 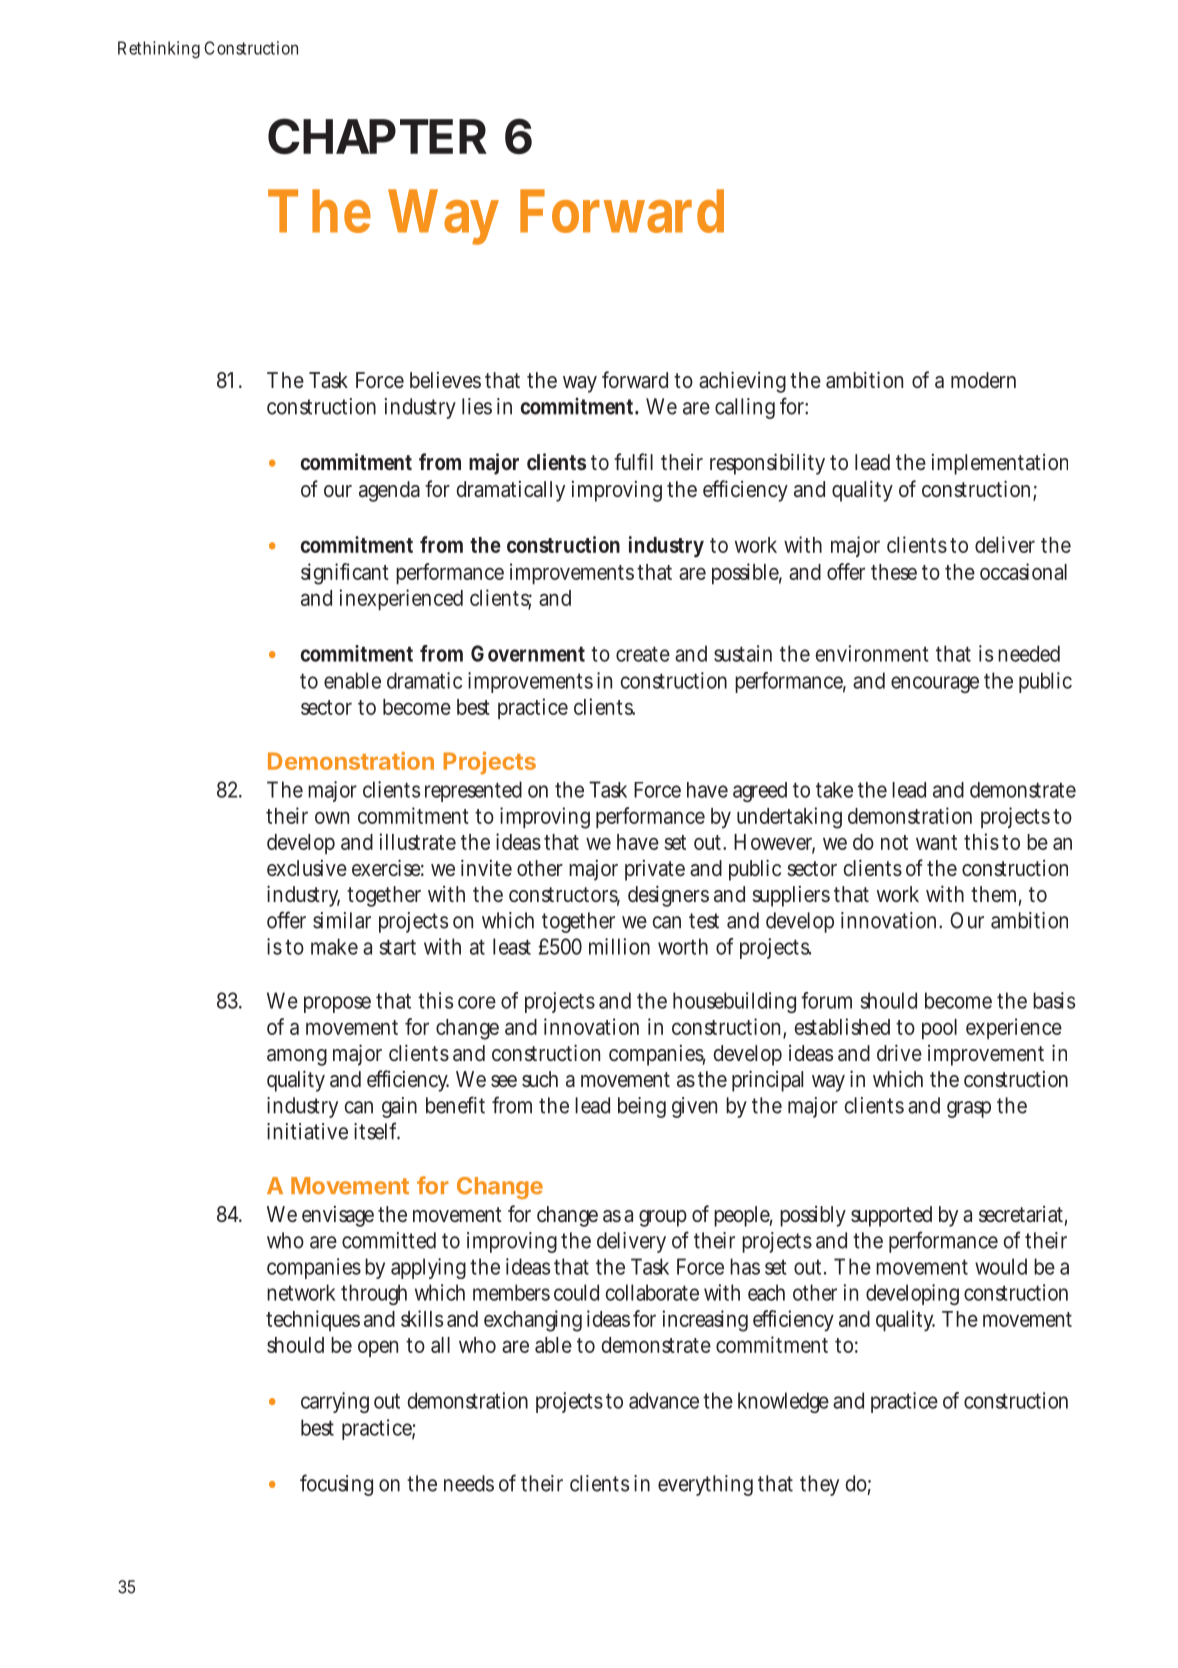 I want to click on implementation, so click(x=1000, y=464).
